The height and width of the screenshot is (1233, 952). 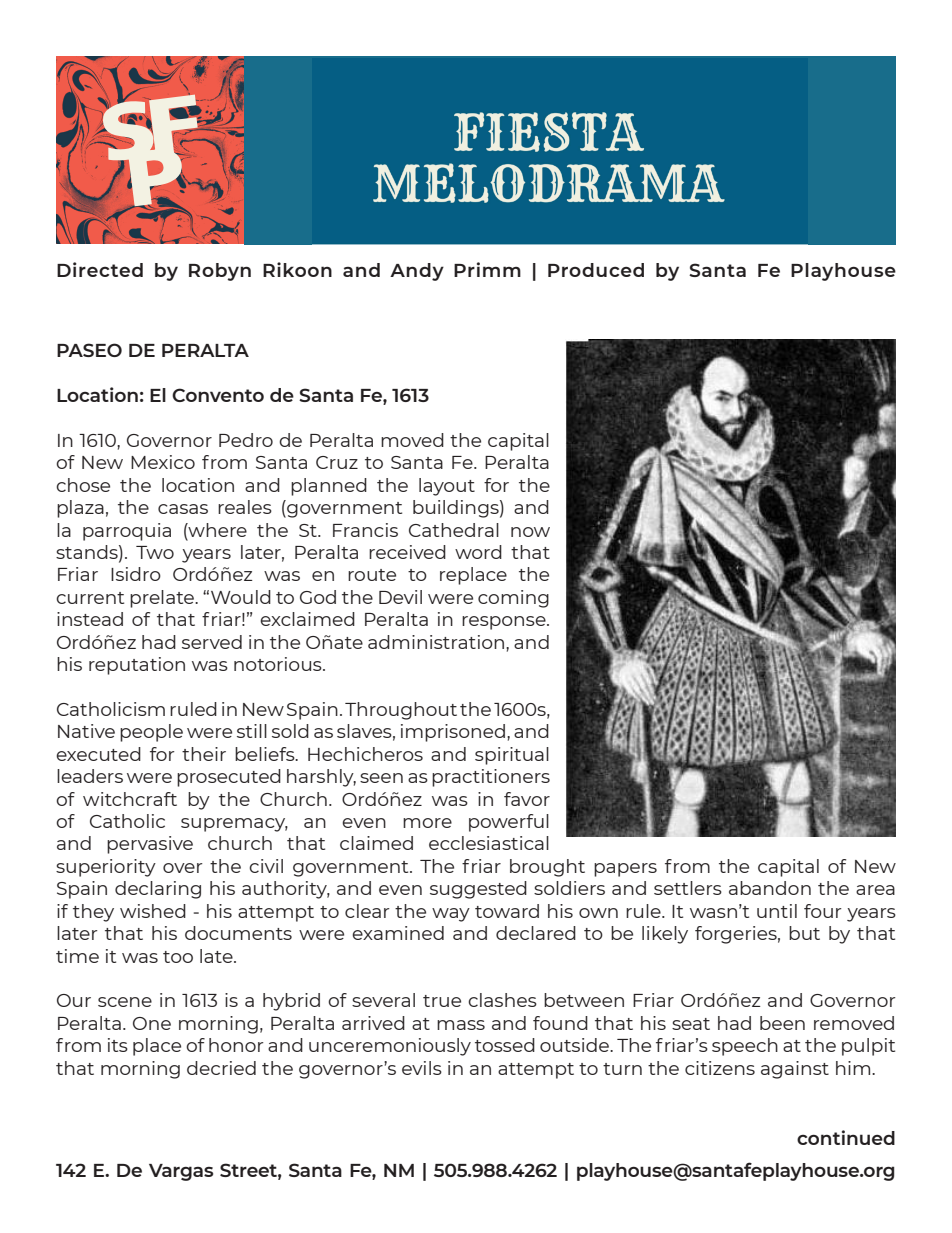 I want to click on layout, so click(x=447, y=487).
